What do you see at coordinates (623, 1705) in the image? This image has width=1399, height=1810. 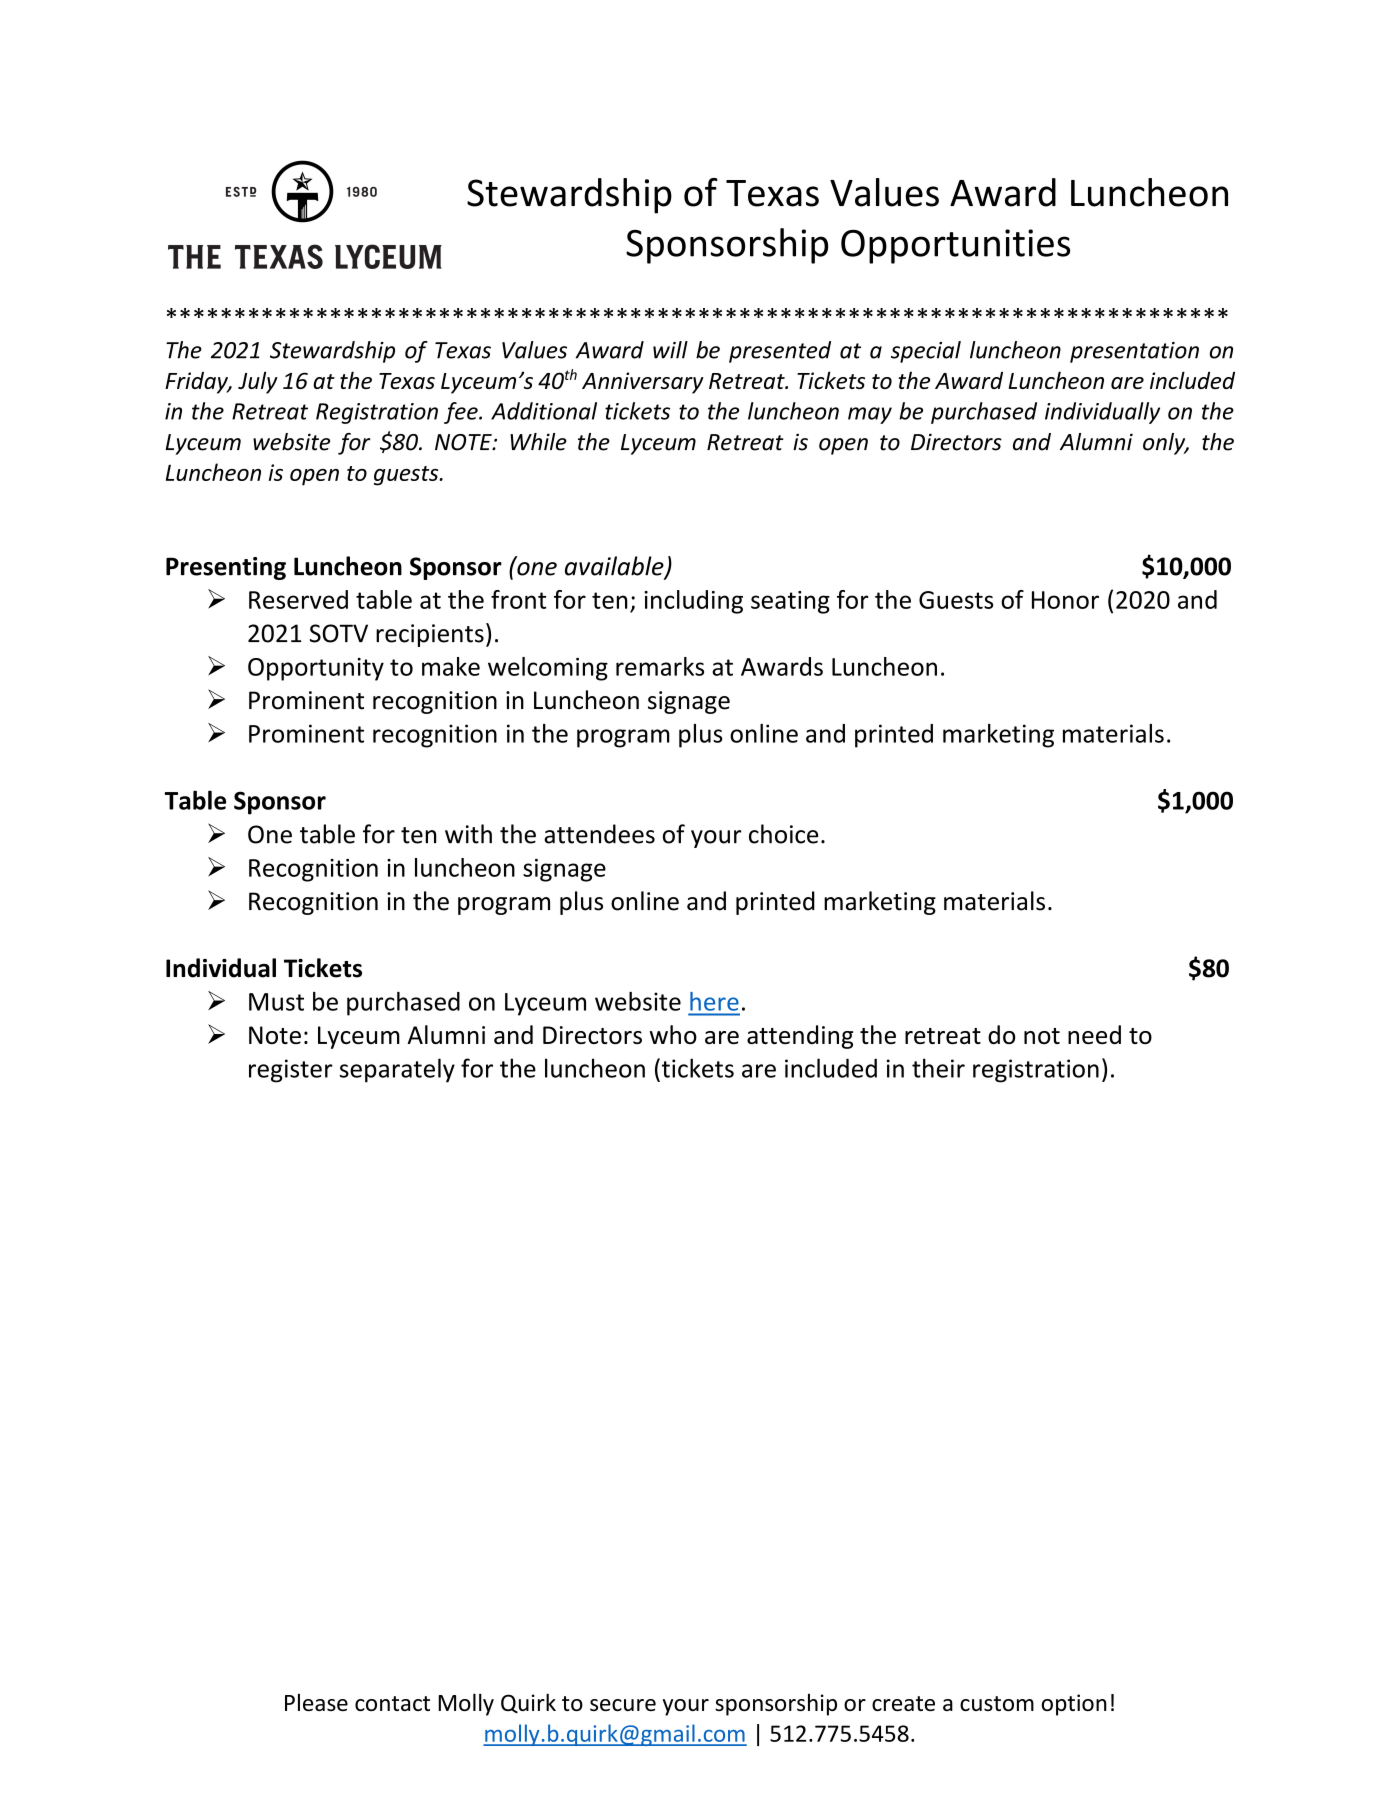 I see `secure` at bounding box center [623, 1705].
